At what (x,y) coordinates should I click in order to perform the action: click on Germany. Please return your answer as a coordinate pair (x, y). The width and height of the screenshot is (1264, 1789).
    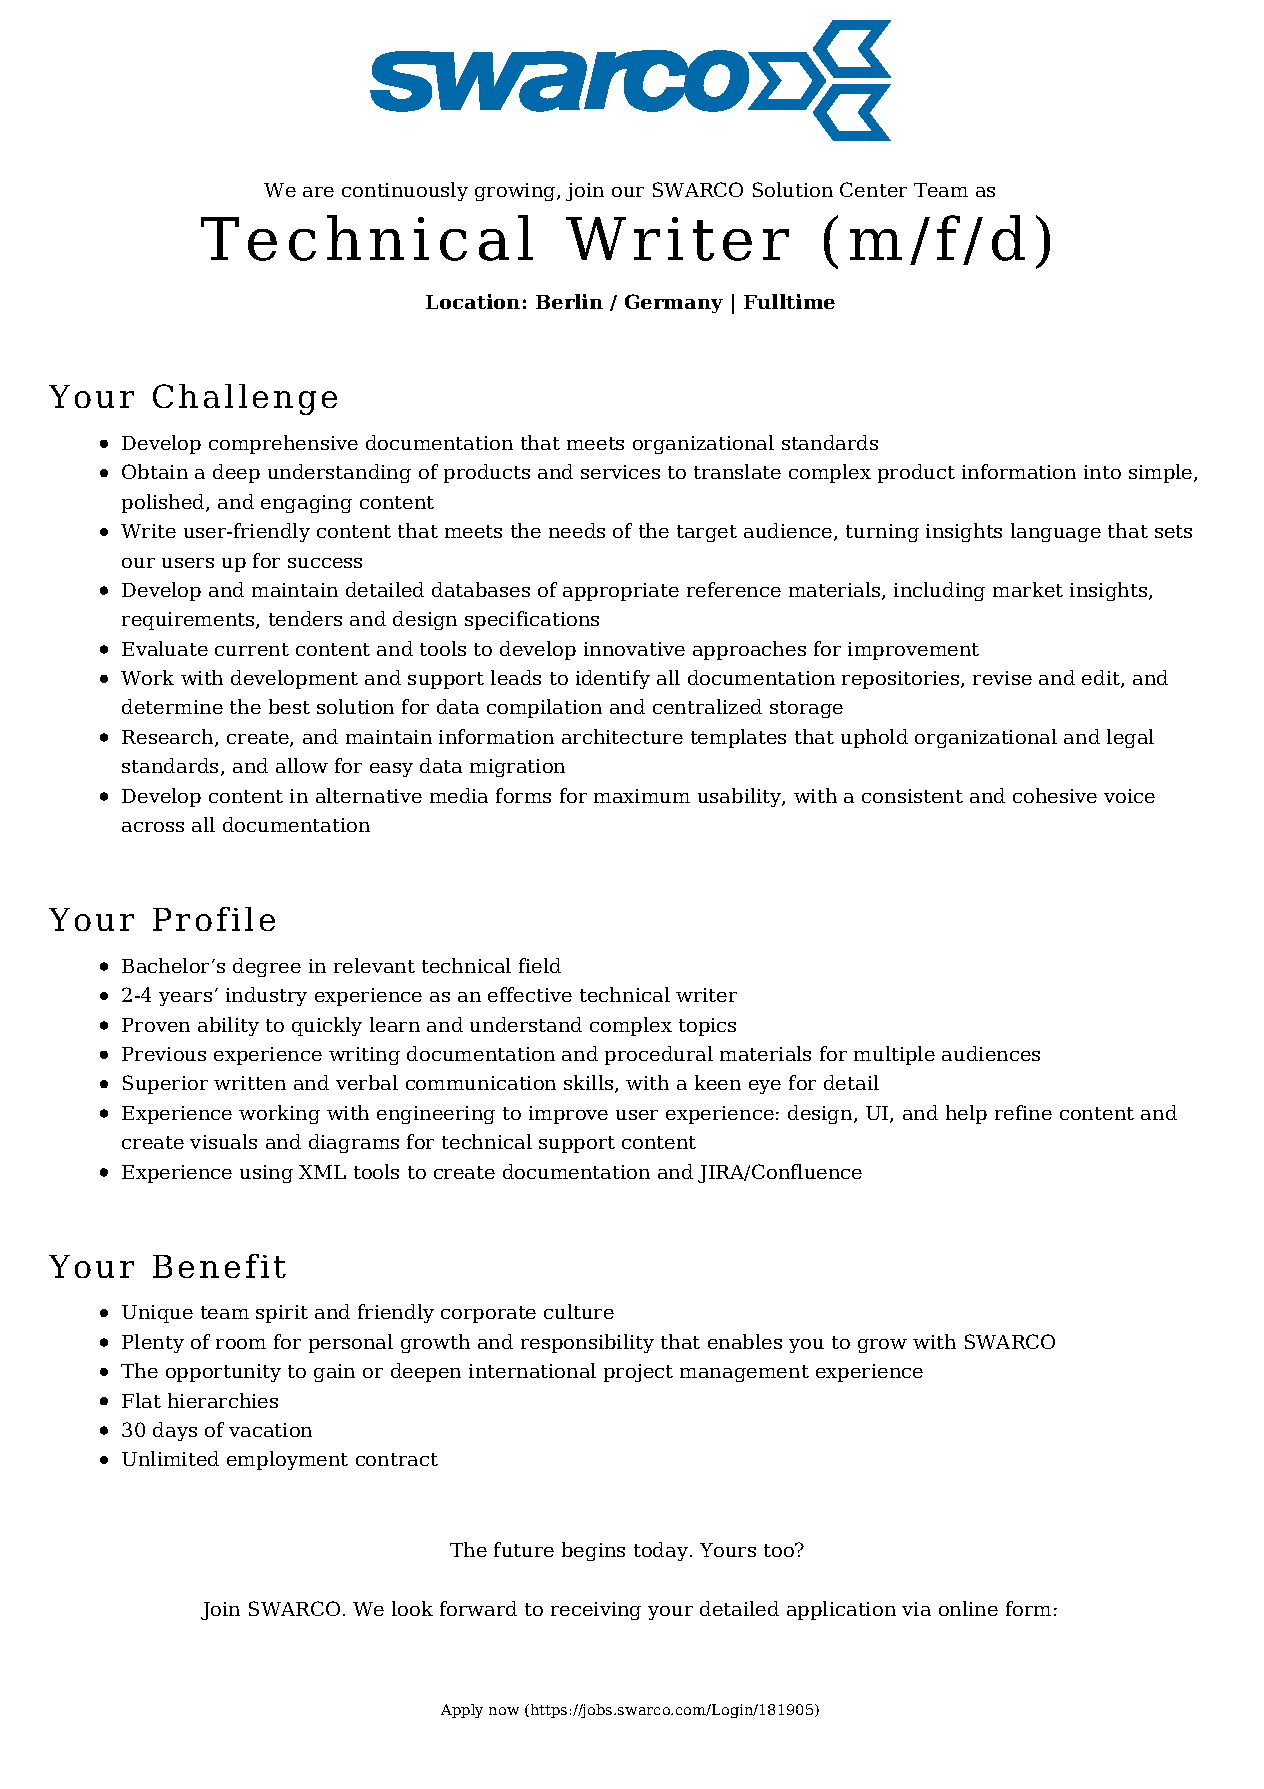
    Looking at the image, I should click on (674, 303).
